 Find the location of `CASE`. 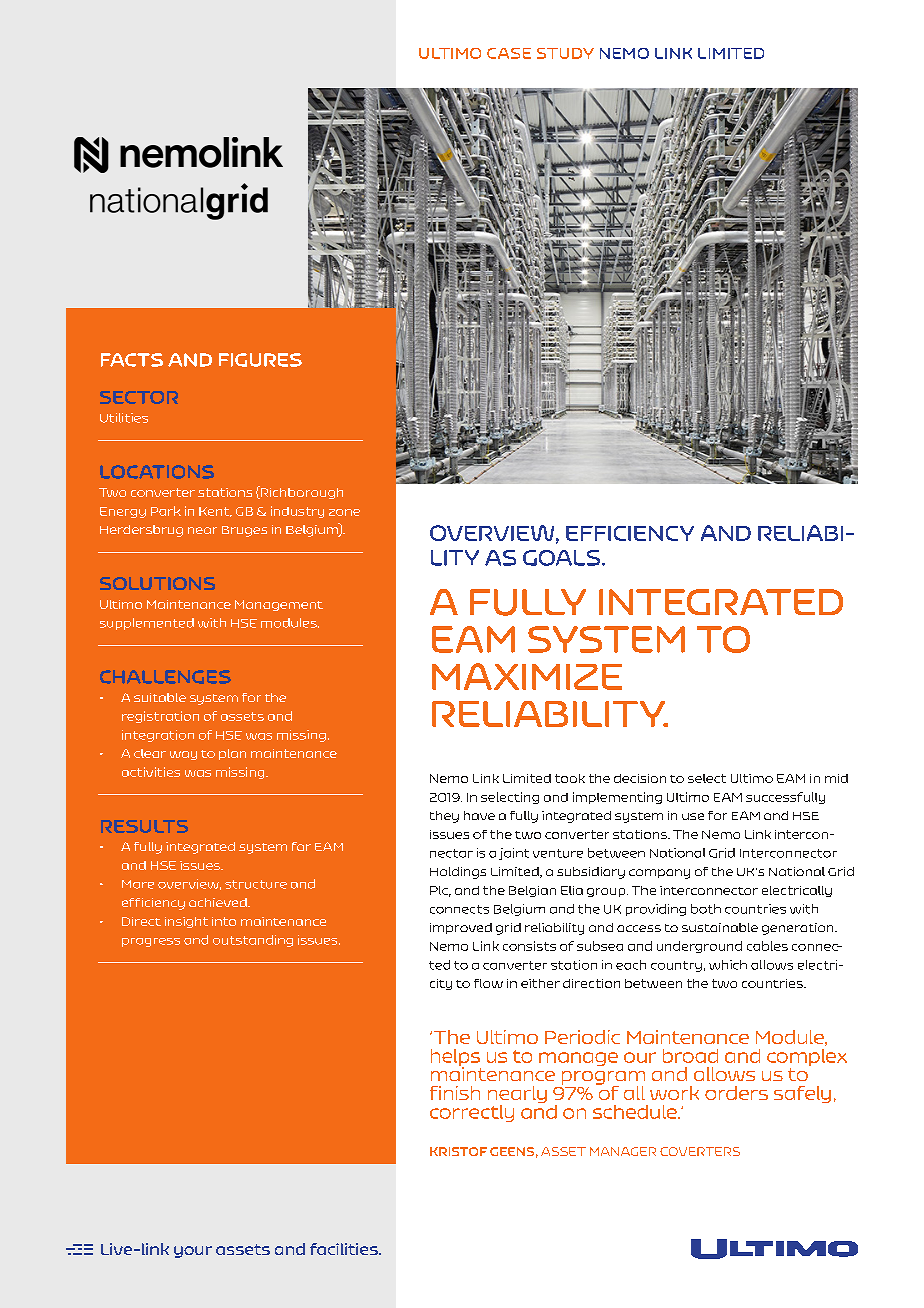

CASE is located at coordinates (509, 53).
